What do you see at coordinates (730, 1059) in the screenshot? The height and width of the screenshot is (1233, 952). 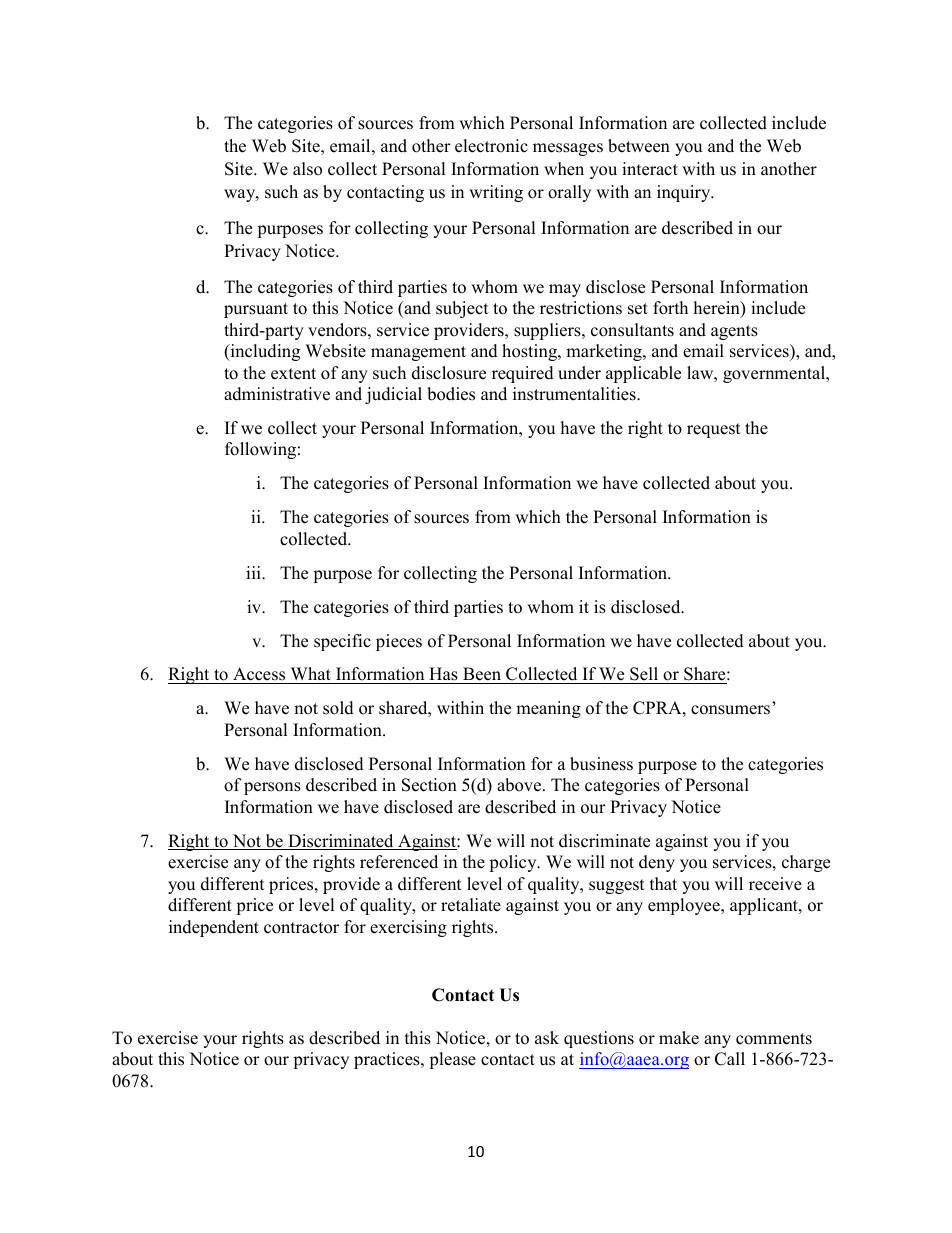 I see `Call` at bounding box center [730, 1059].
